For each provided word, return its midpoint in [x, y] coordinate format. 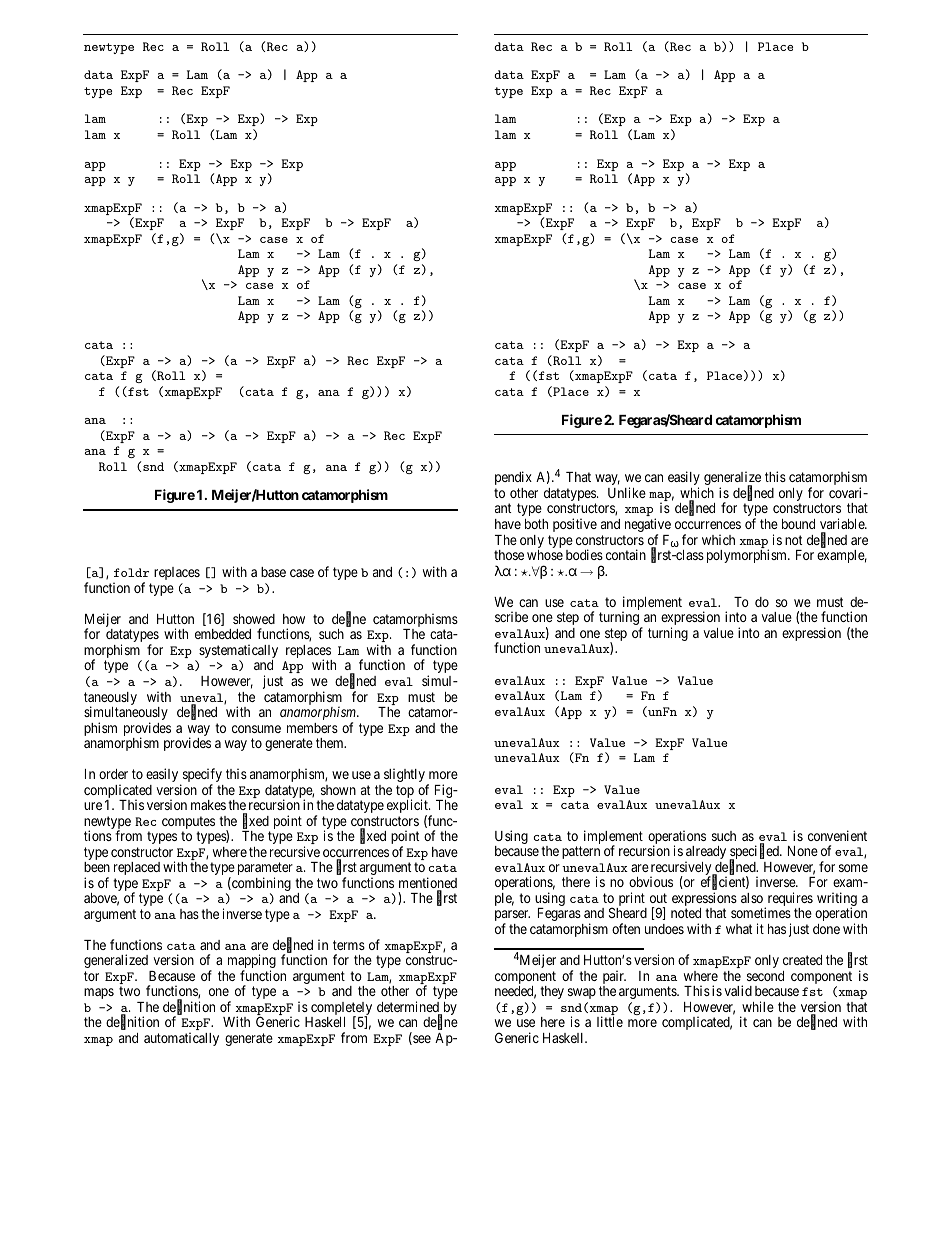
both [536, 524]
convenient [837, 835]
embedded [223, 634]
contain [626, 554]
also [752, 898]
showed [254, 619]
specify [201, 776]
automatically [181, 1039]
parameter [265, 870]
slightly [404, 775]
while [758, 1006]
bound [798, 524]
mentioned [428, 884]
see [421, 1040]
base [273, 572]
